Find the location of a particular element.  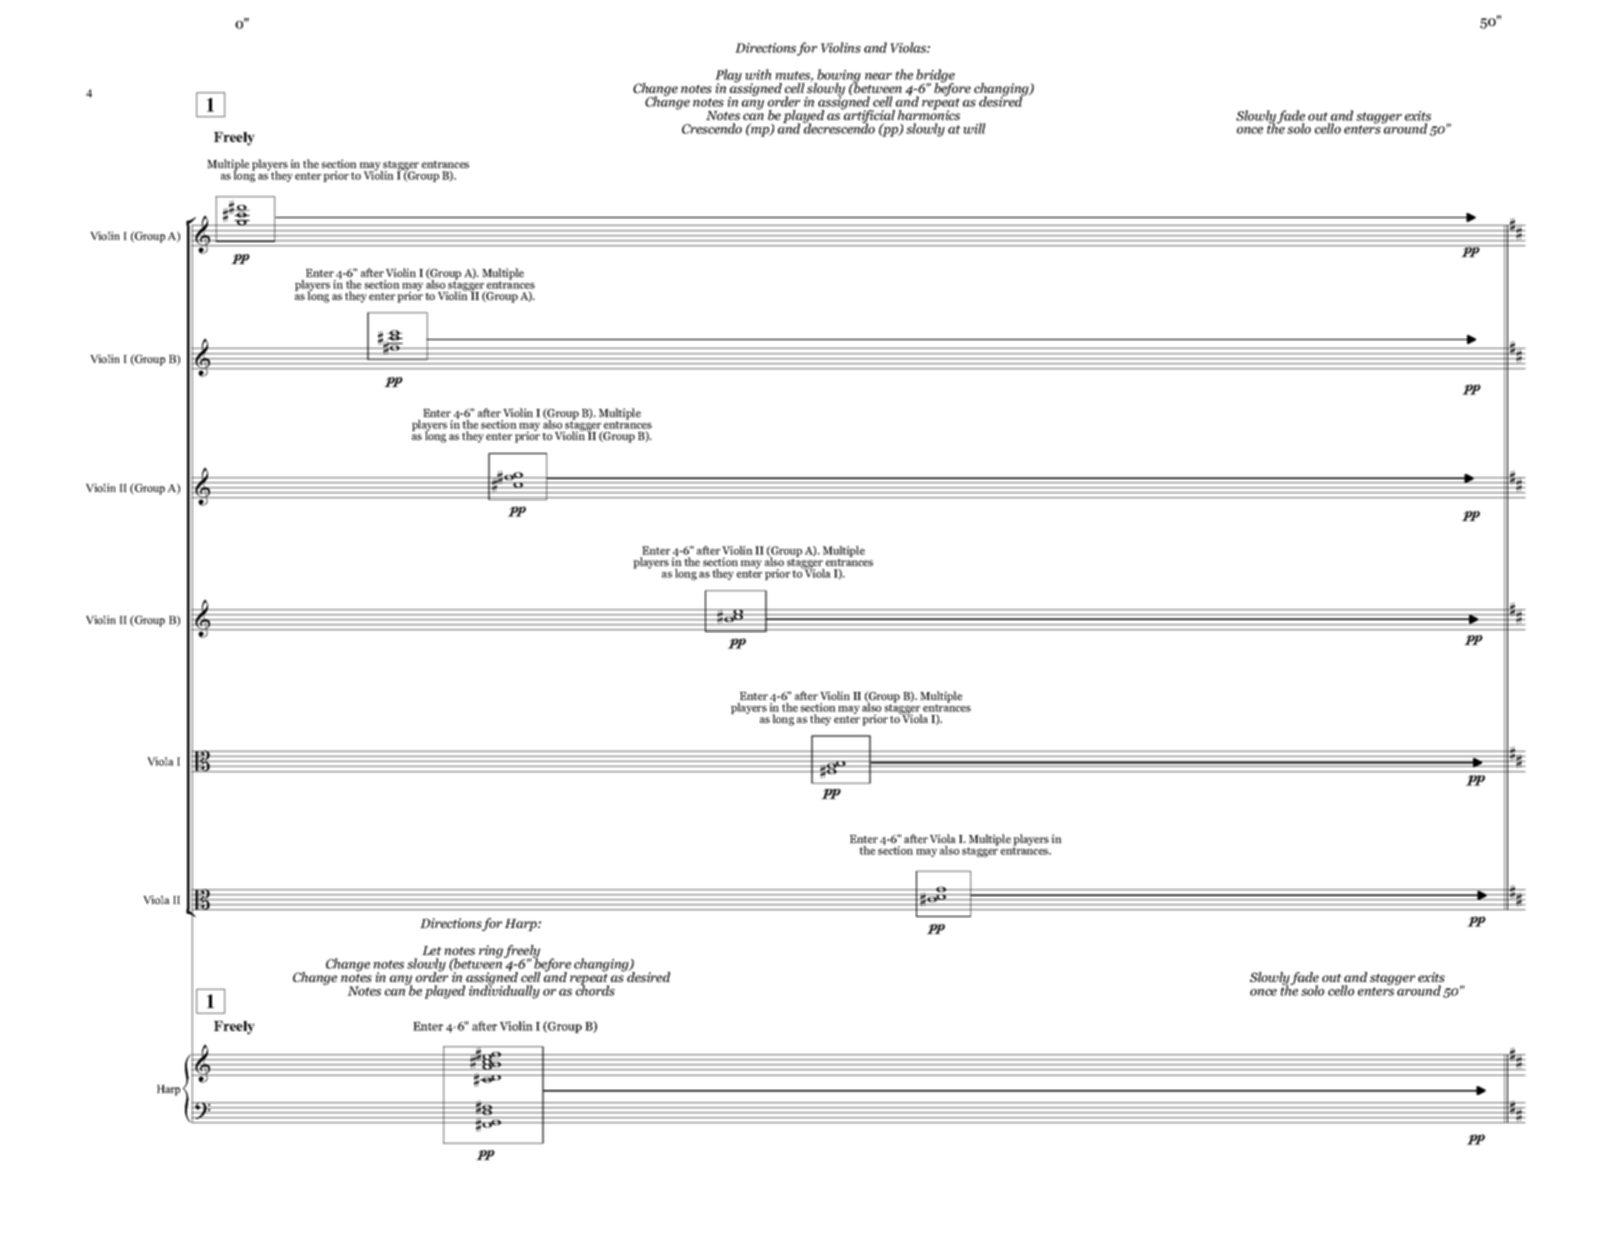

artificial is located at coordinates (868, 116).
